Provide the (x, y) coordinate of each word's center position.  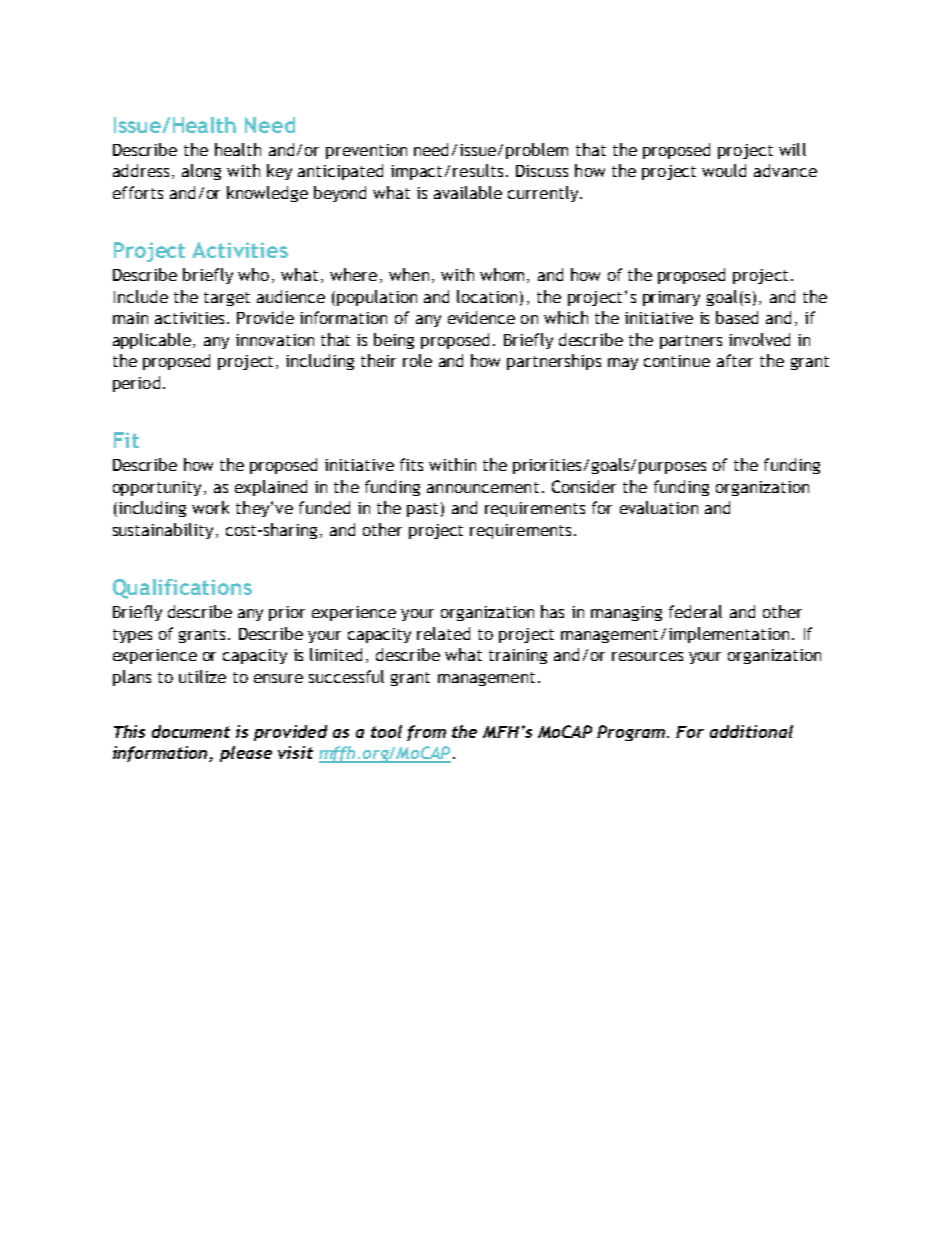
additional (751, 731)
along (201, 172)
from (426, 733)
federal (695, 611)
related (443, 633)
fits (411, 464)
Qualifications (182, 589)
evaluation (659, 507)
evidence (481, 317)
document (191, 731)
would (724, 170)
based (737, 317)
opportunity (157, 488)
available (468, 192)
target (227, 299)
